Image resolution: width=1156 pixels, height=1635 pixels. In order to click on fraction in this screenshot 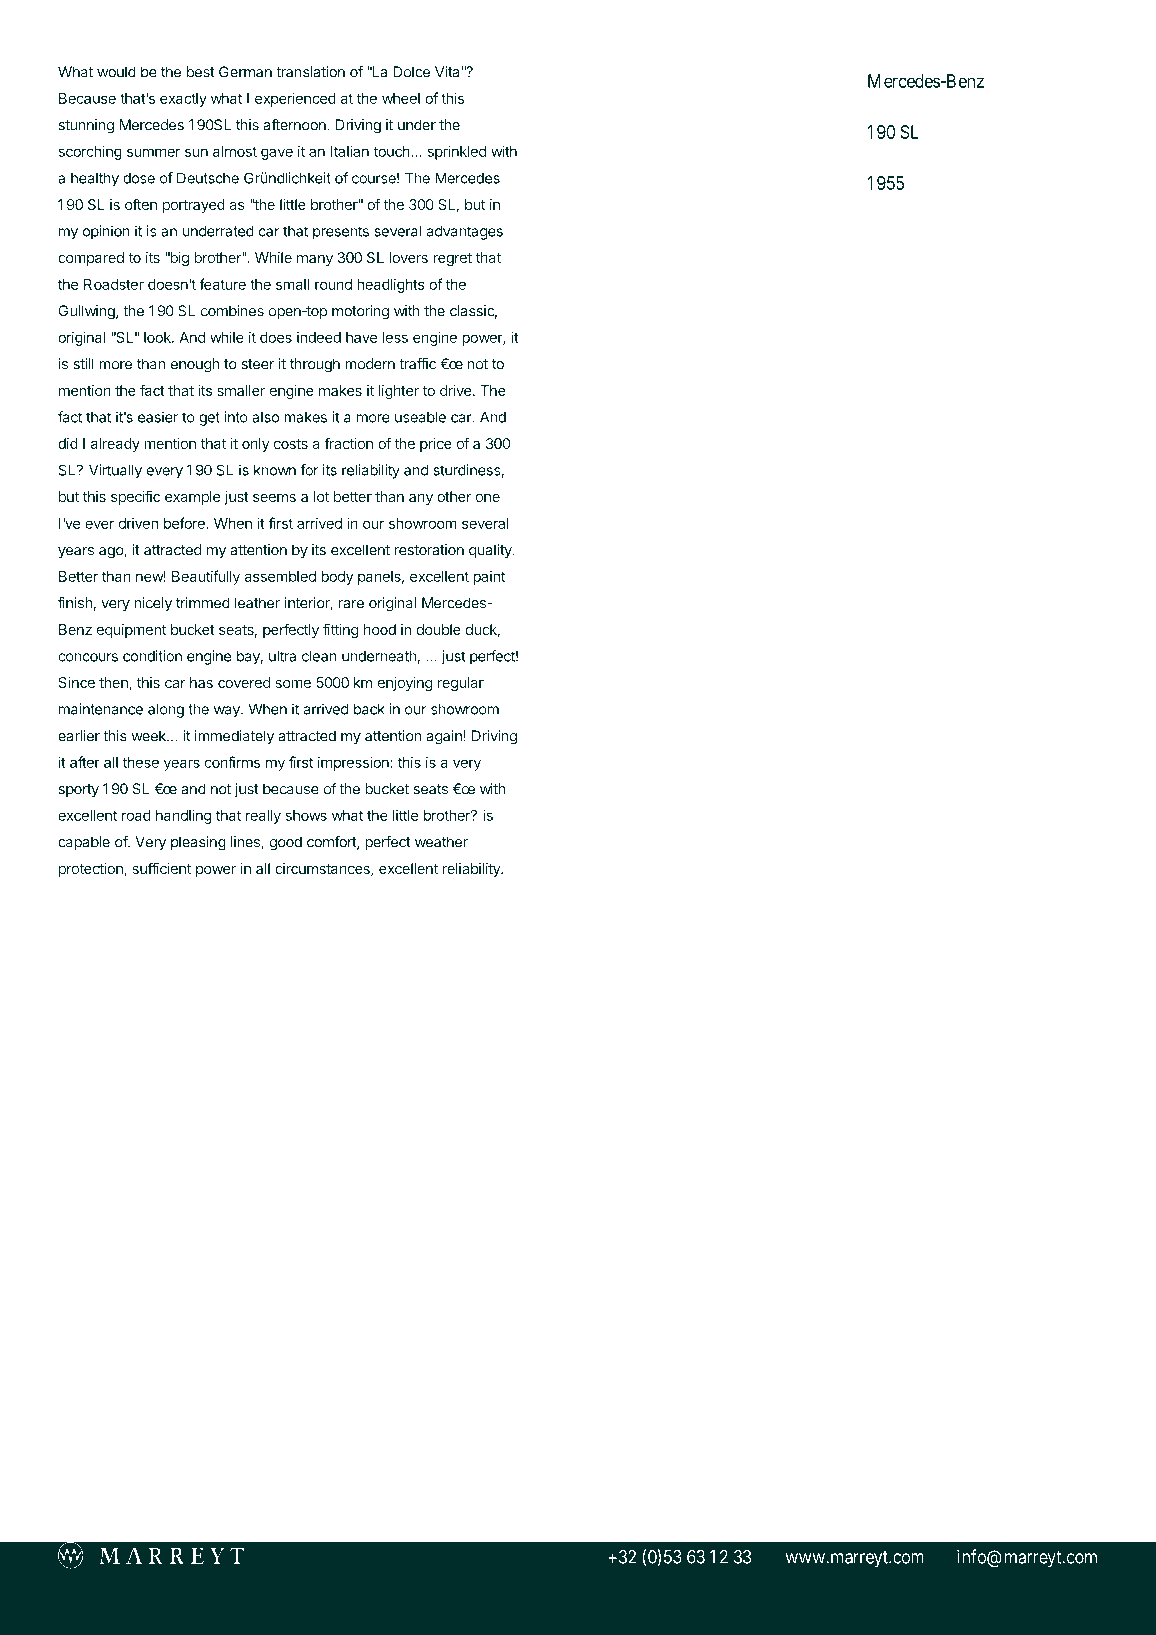, I will do `click(348, 443)`.
